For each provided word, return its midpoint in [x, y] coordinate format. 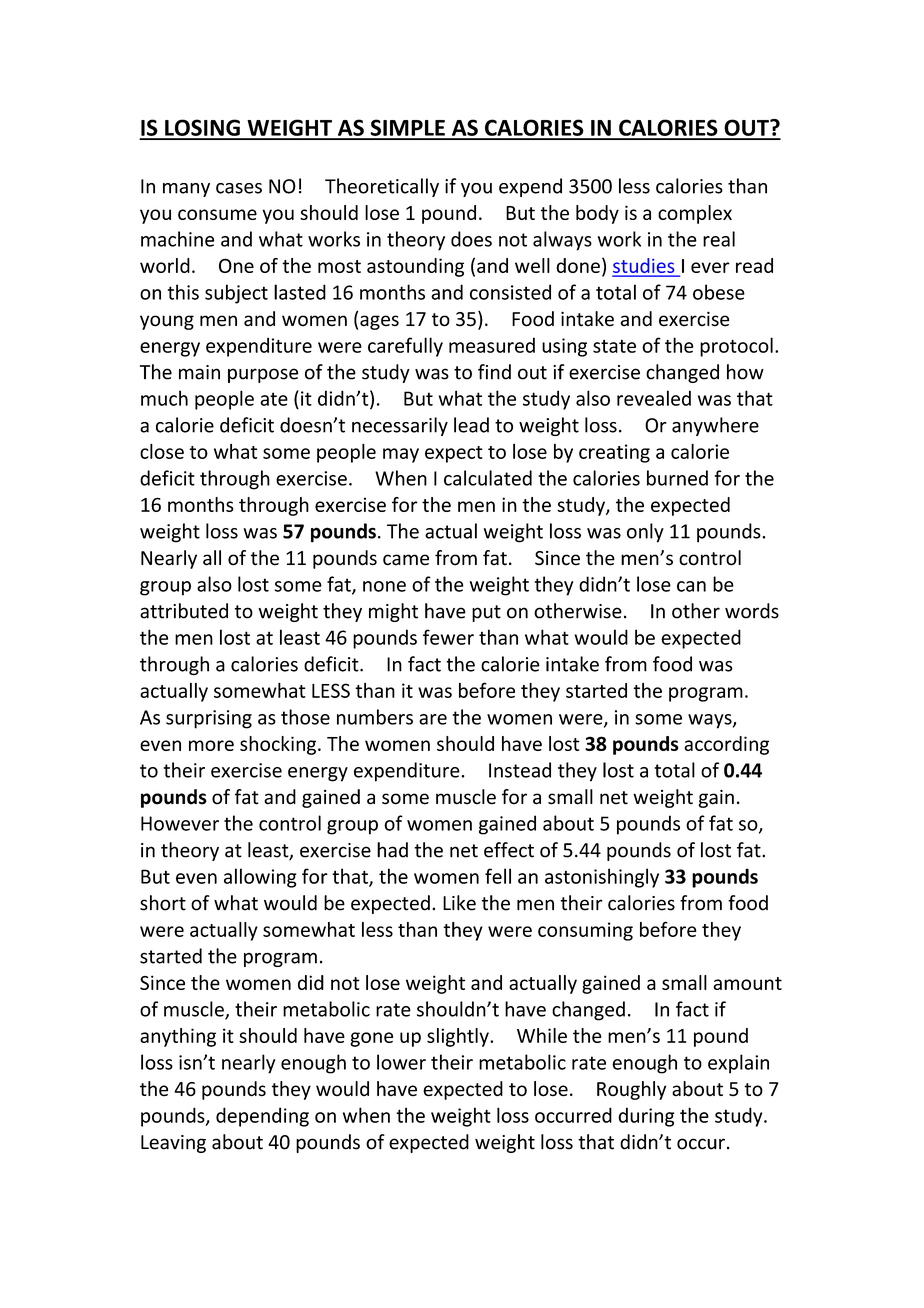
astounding [415, 267]
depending [262, 1117]
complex [695, 214]
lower [401, 1062]
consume [217, 214]
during [646, 1117]
